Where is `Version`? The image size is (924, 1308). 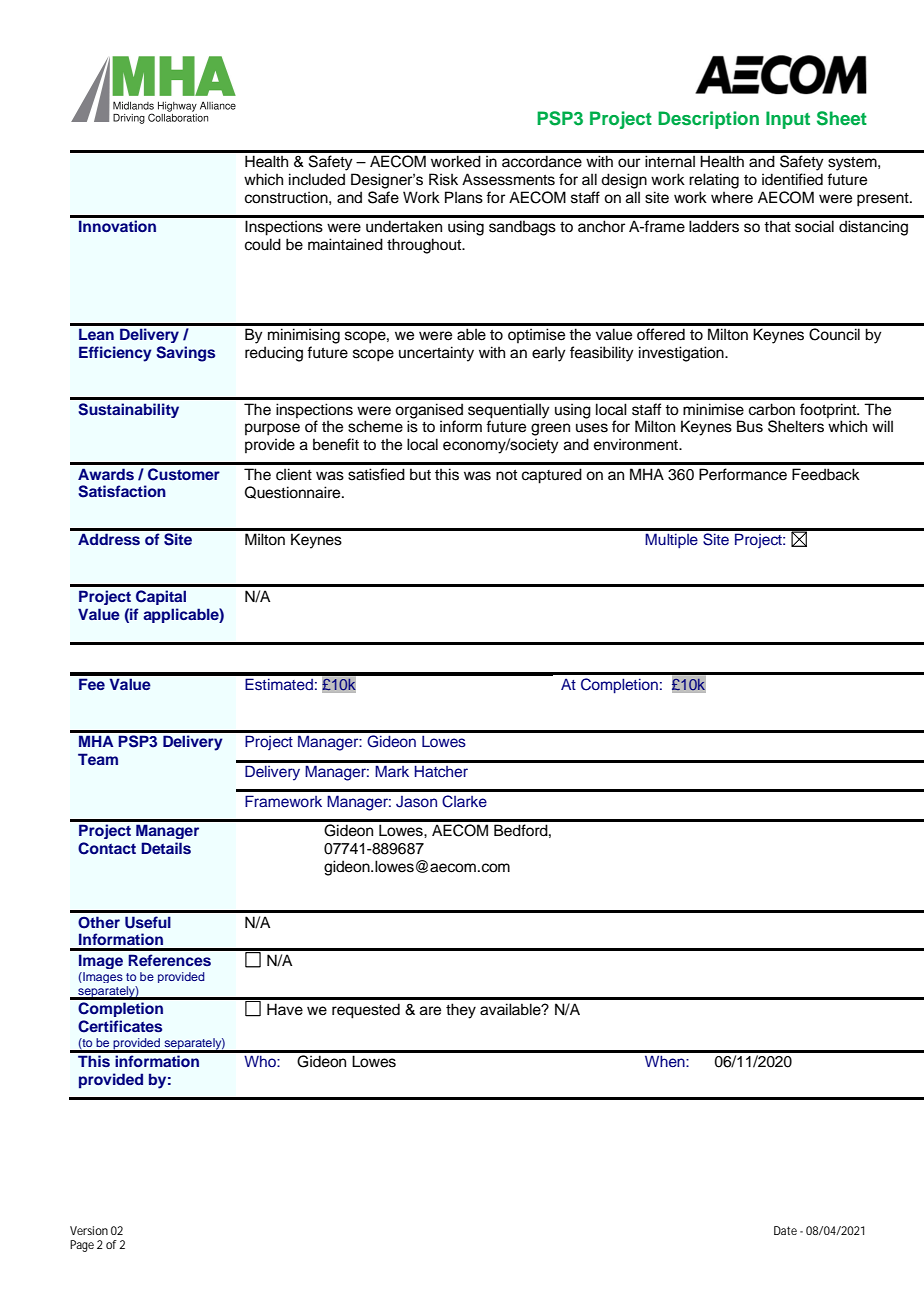
Version is located at coordinates (89, 1230).
